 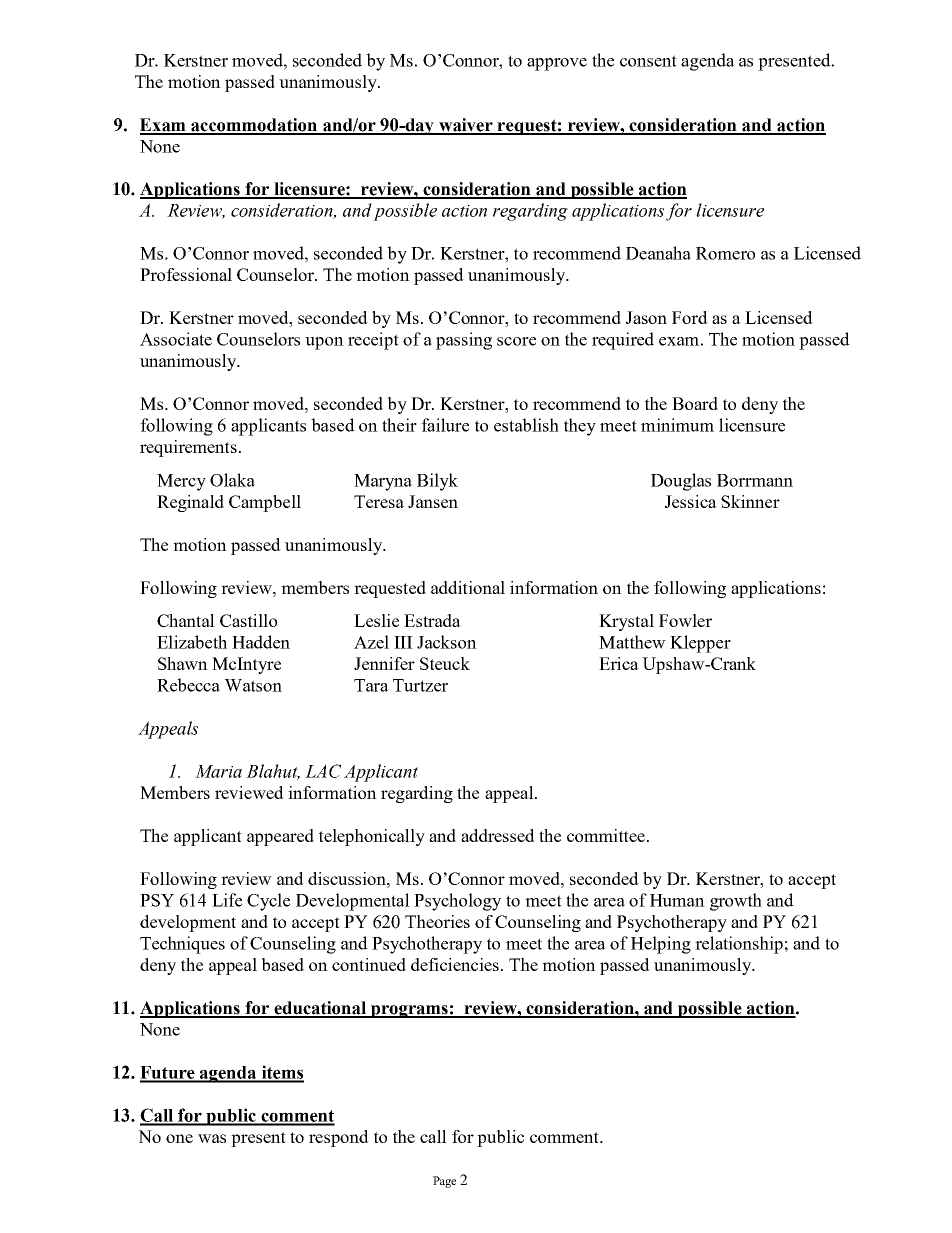 What do you see at coordinates (188, 448) in the image?
I see `requirements` at bounding box center [188, 448].
